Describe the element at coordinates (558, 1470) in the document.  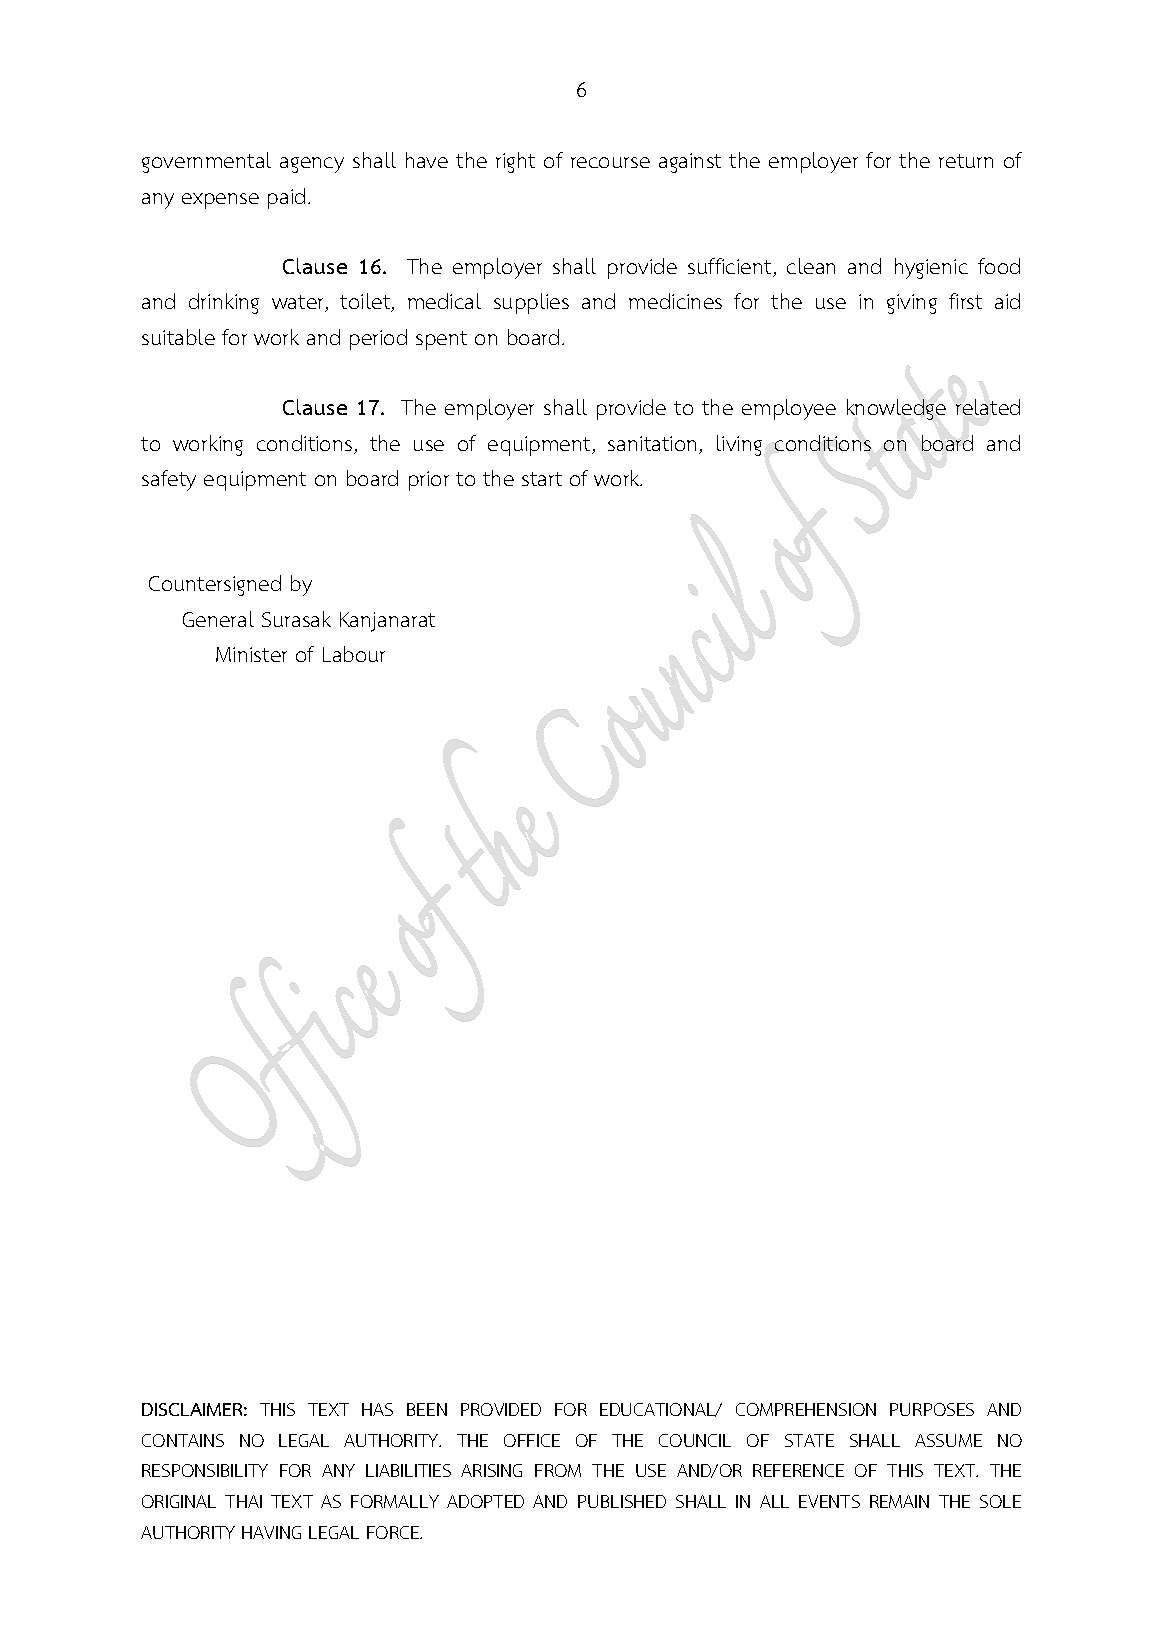
I see `FROM` at that location.
